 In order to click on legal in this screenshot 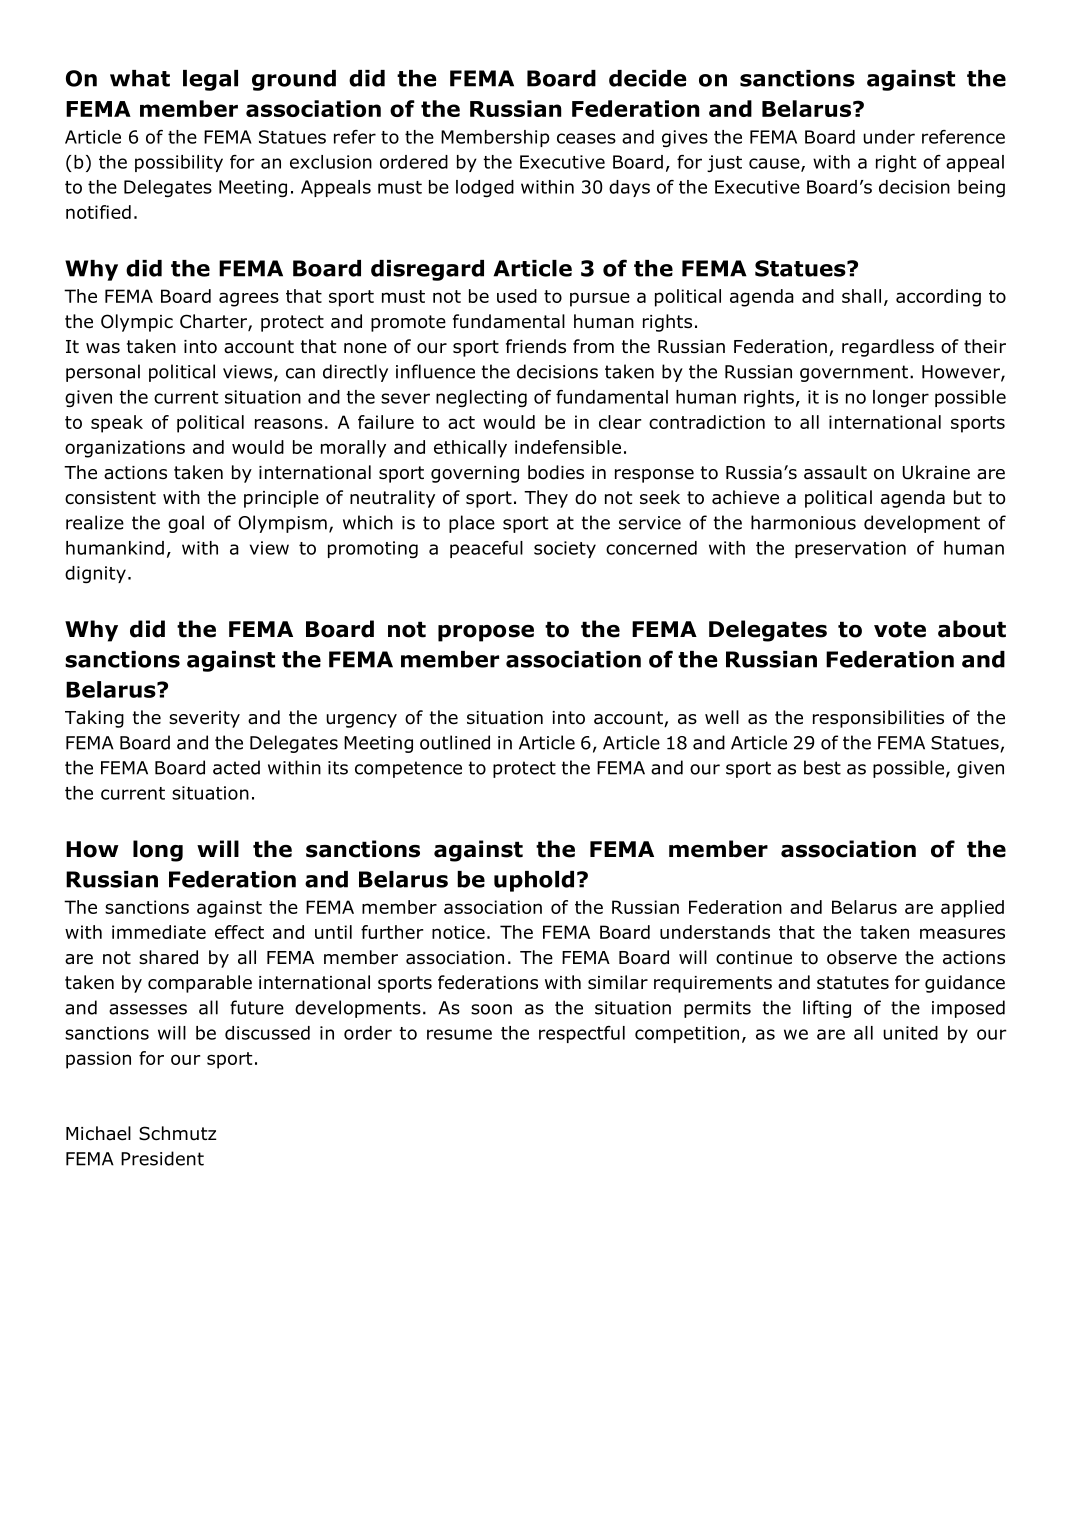, I will do `click(210, 80)`.
